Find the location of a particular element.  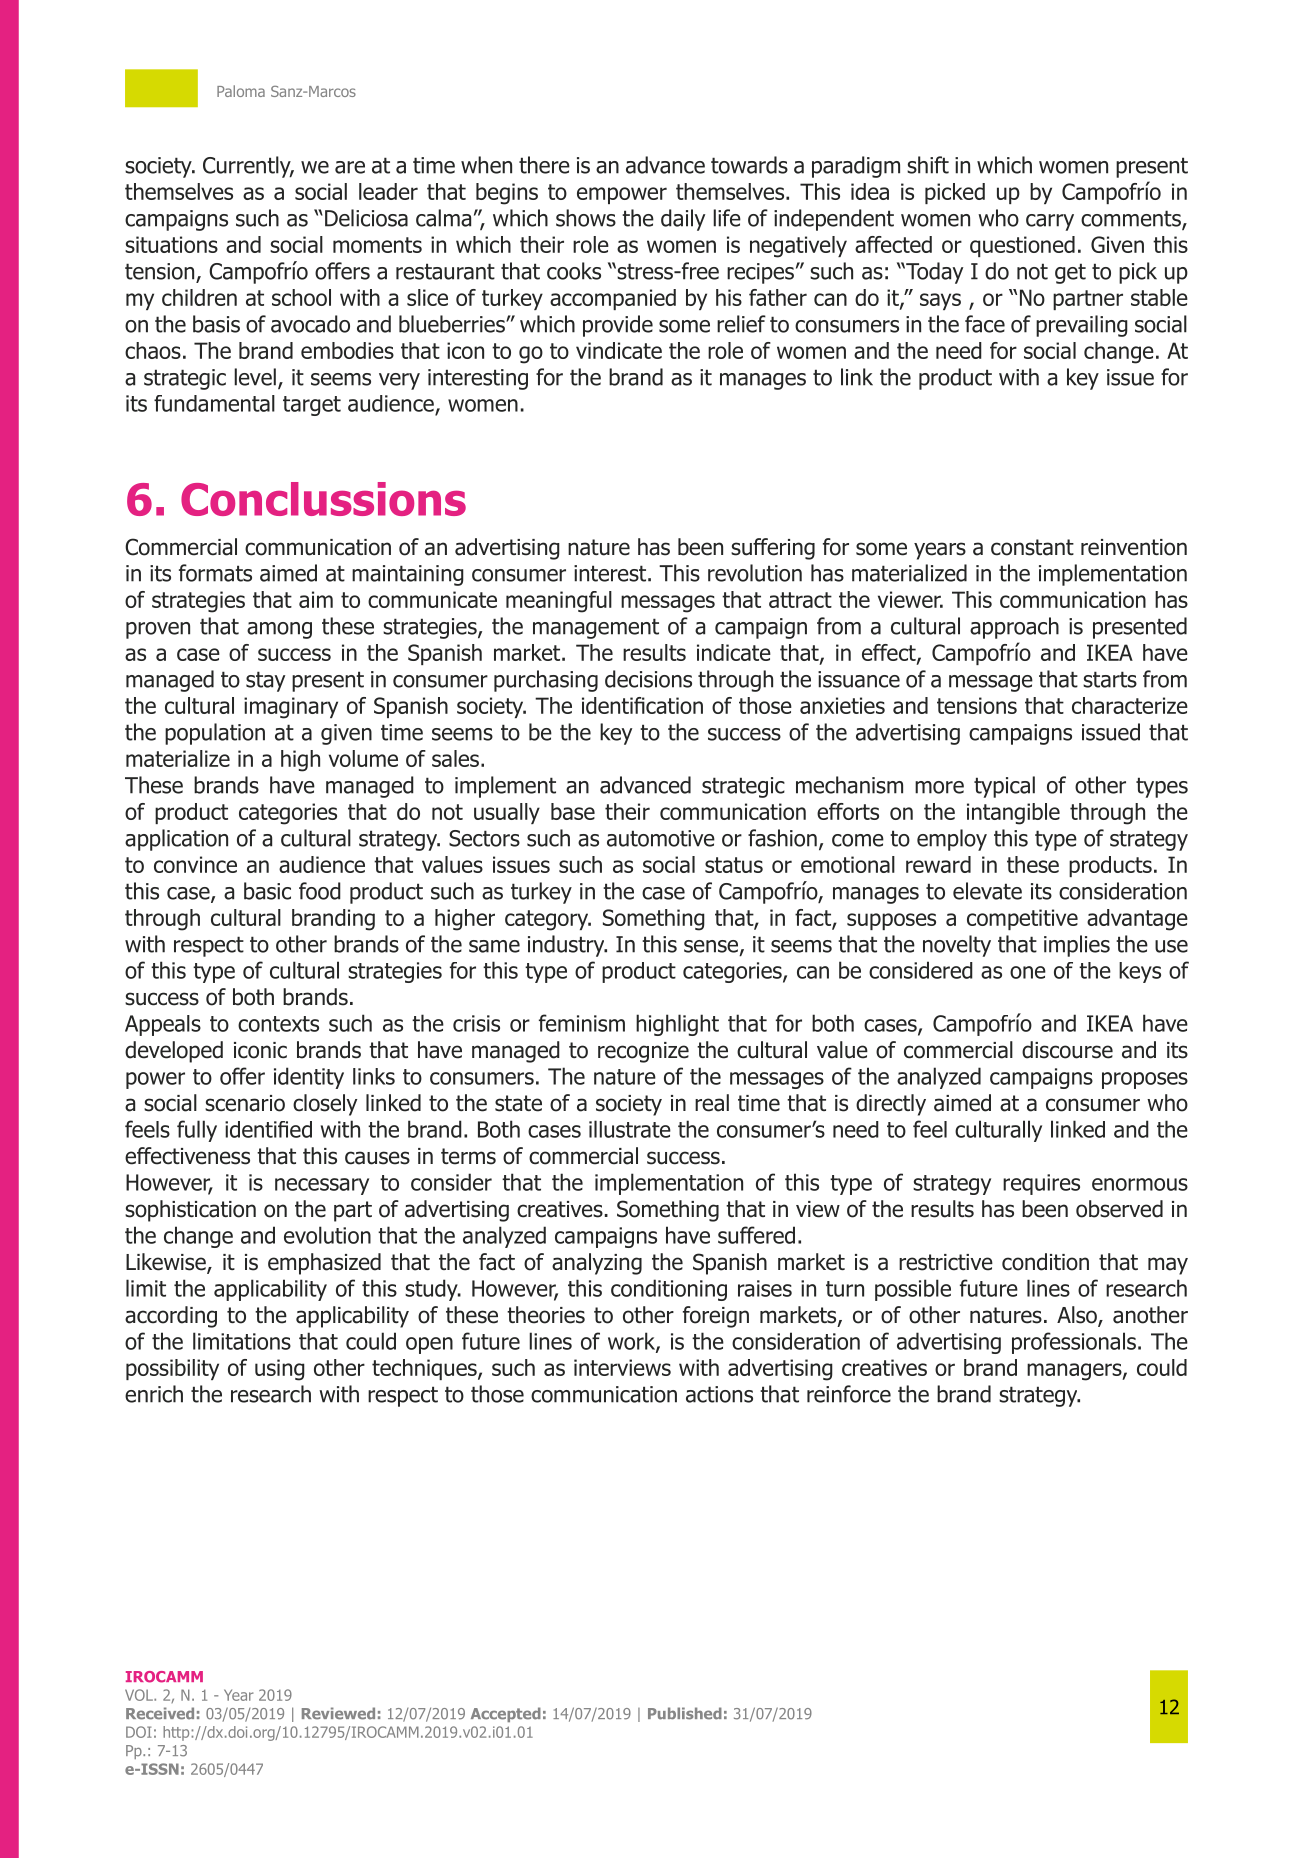

carry is located at coordinates (1050, 222).
